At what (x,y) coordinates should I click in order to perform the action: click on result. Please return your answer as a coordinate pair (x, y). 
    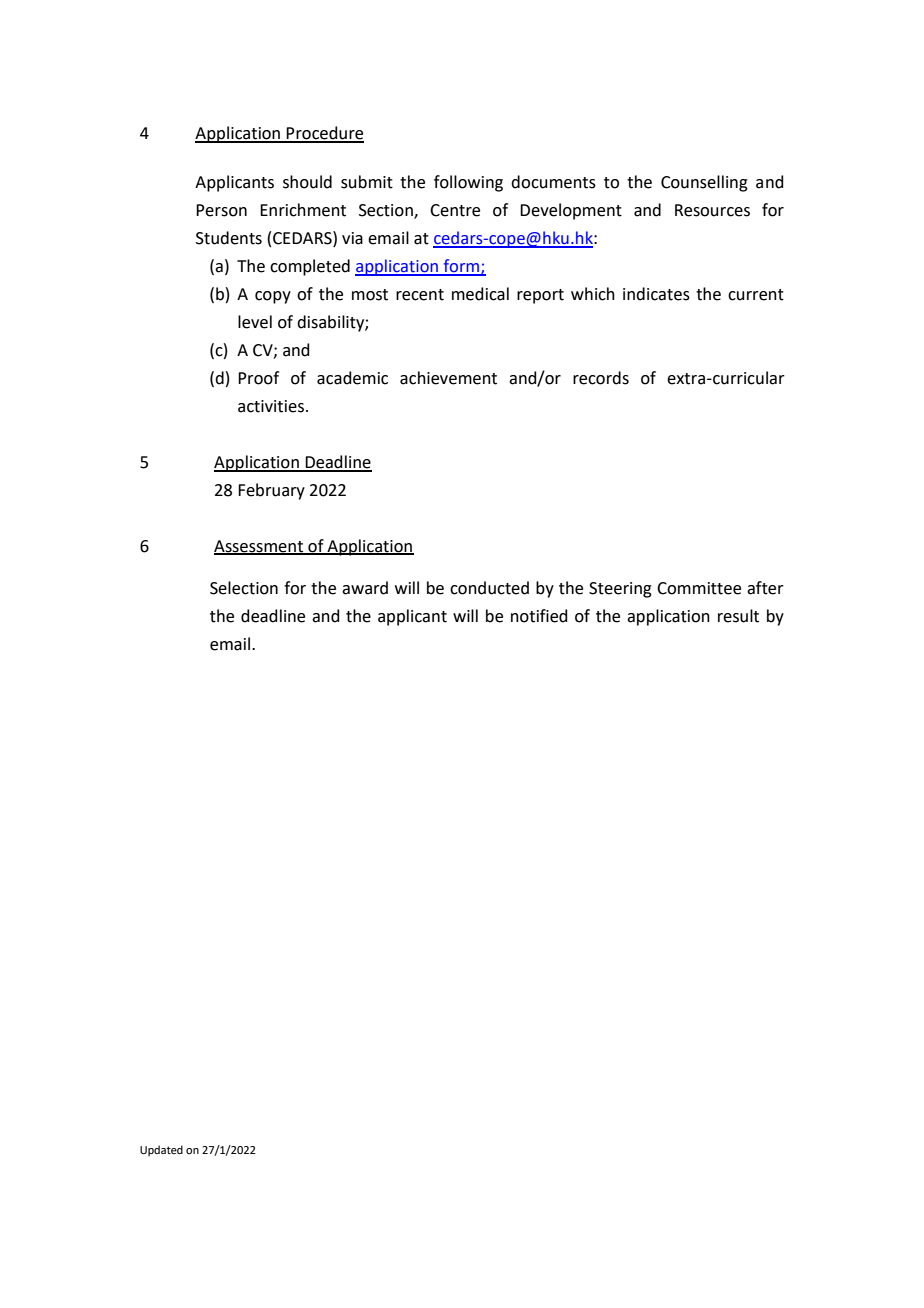
    Looking at the image, I should click on (738, 616).
